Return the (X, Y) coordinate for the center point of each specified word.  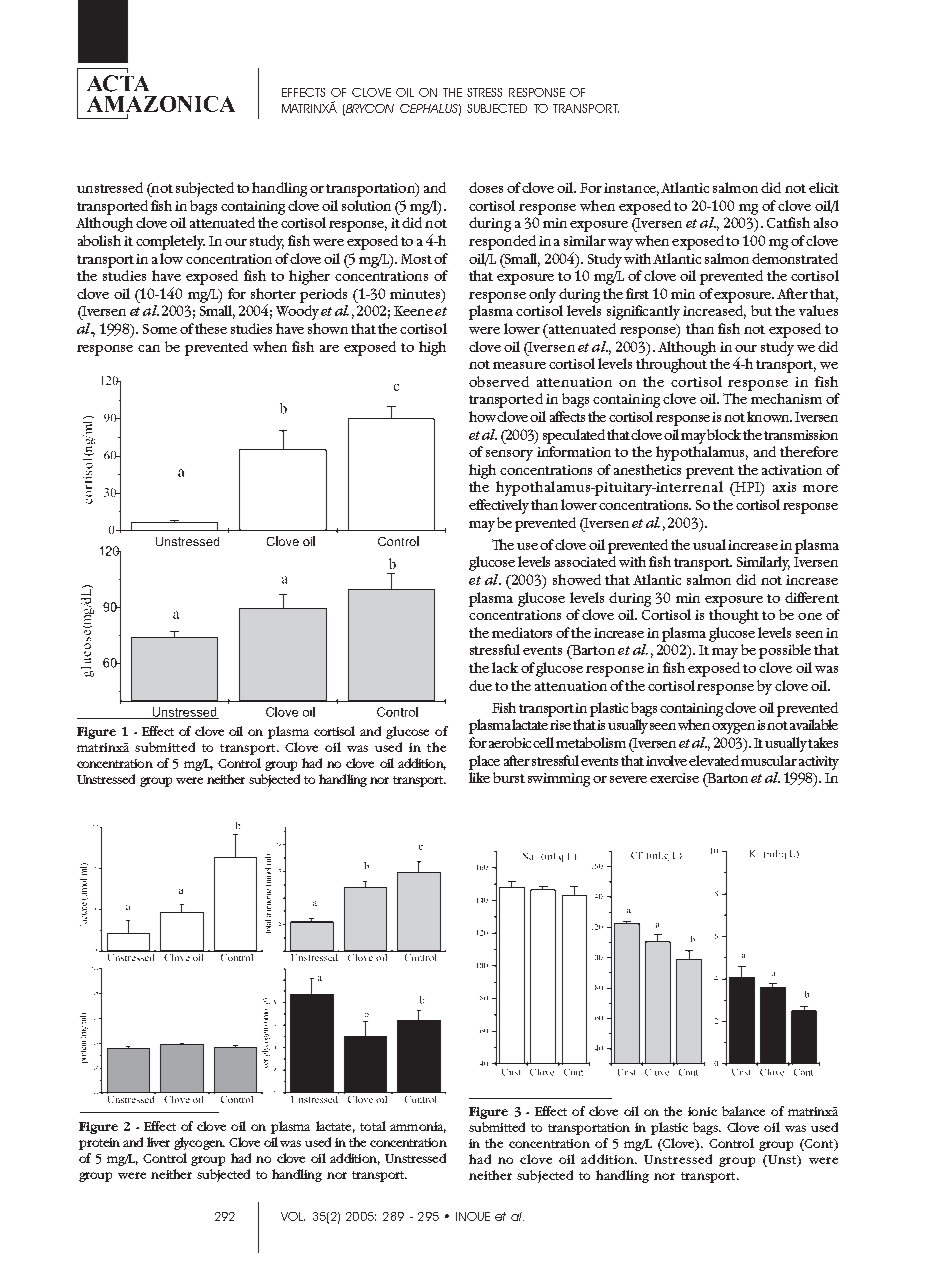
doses (486, 187)
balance (743, 1111)
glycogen (199, 1143)
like (479, 777)
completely (170, 242)
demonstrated (795, 258)
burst (509, 777)
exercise (674, 778)
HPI (747, 488)
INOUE (473, 1216)
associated (585, 561)
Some (160, 329)
